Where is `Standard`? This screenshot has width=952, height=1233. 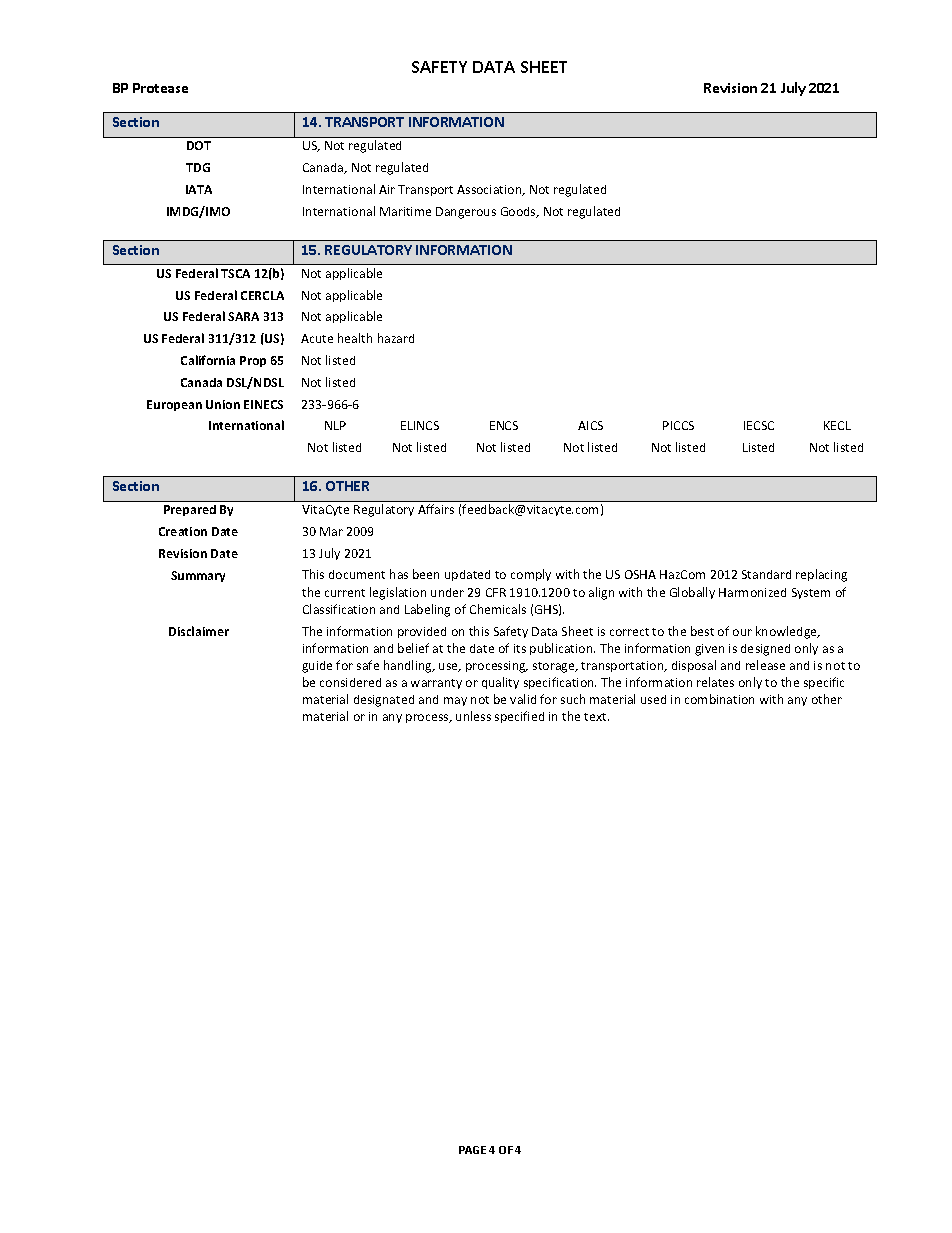
Standard is located at coordinates (766, 574).
